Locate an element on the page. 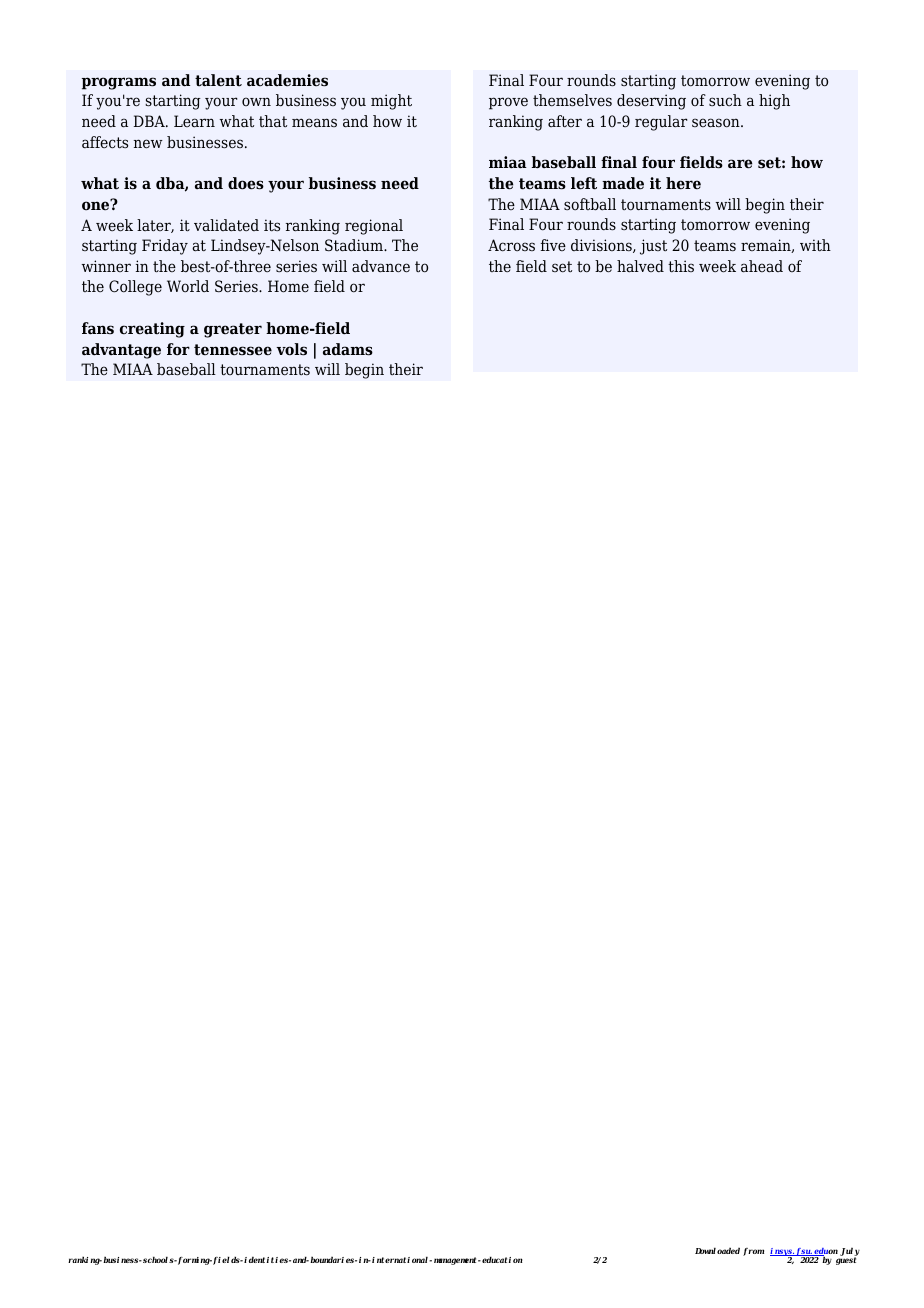 This image has height=1308, width=924. guest is located at coordinates (846, 1261).
